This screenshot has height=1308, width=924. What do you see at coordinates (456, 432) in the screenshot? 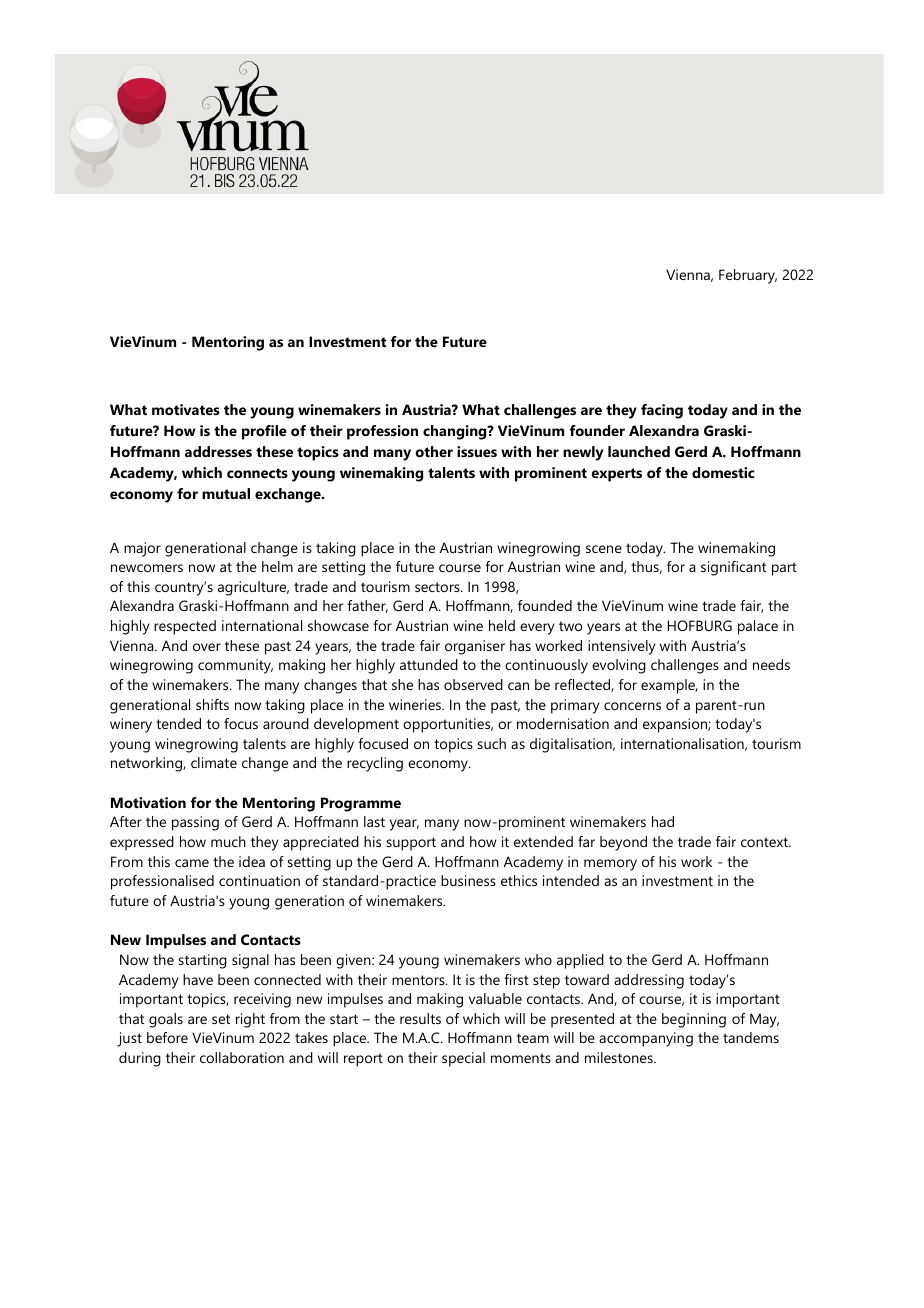
I see `changing` at bounding box center [456, 432].
